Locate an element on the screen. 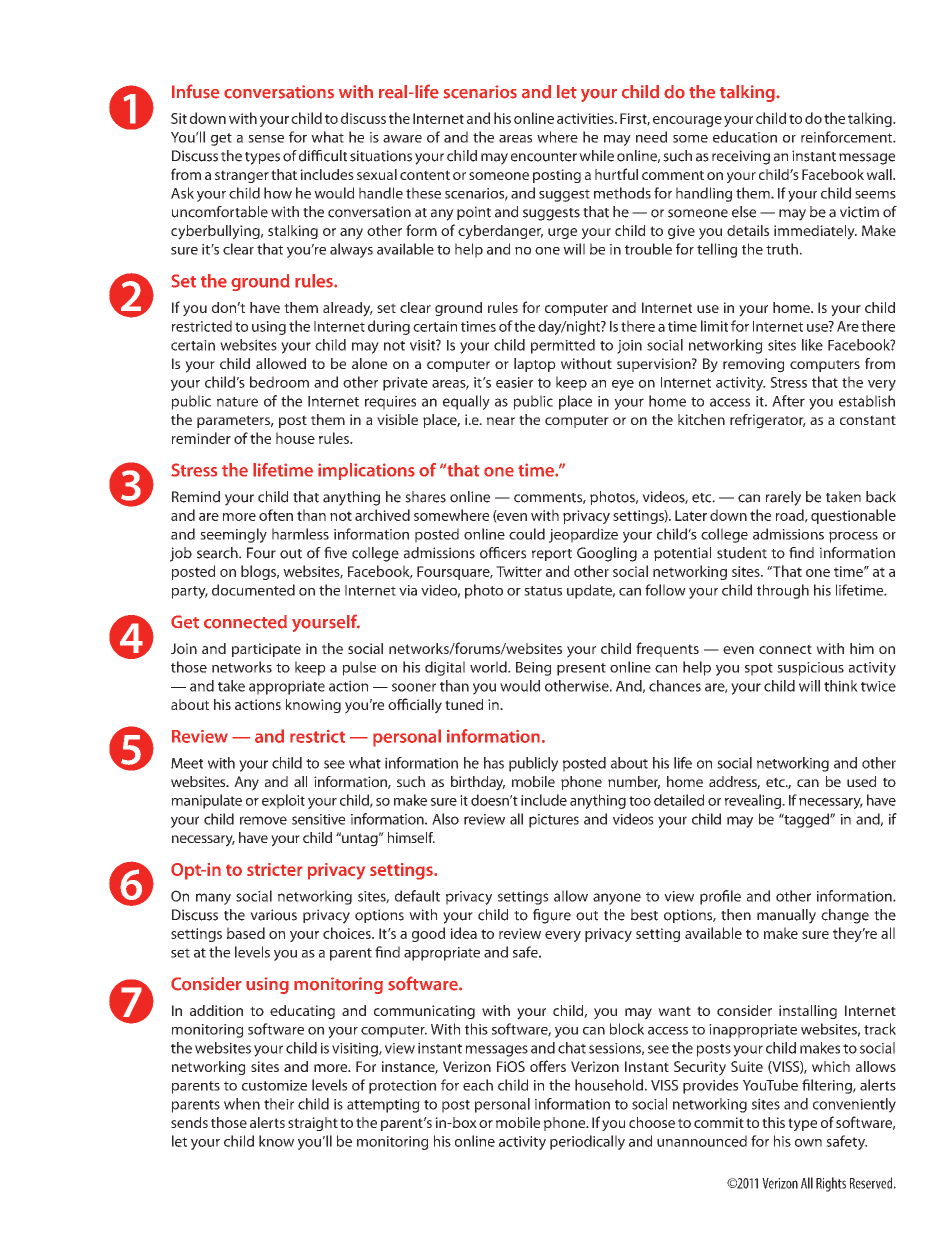  straight is located at coordinates (313, 1124).
